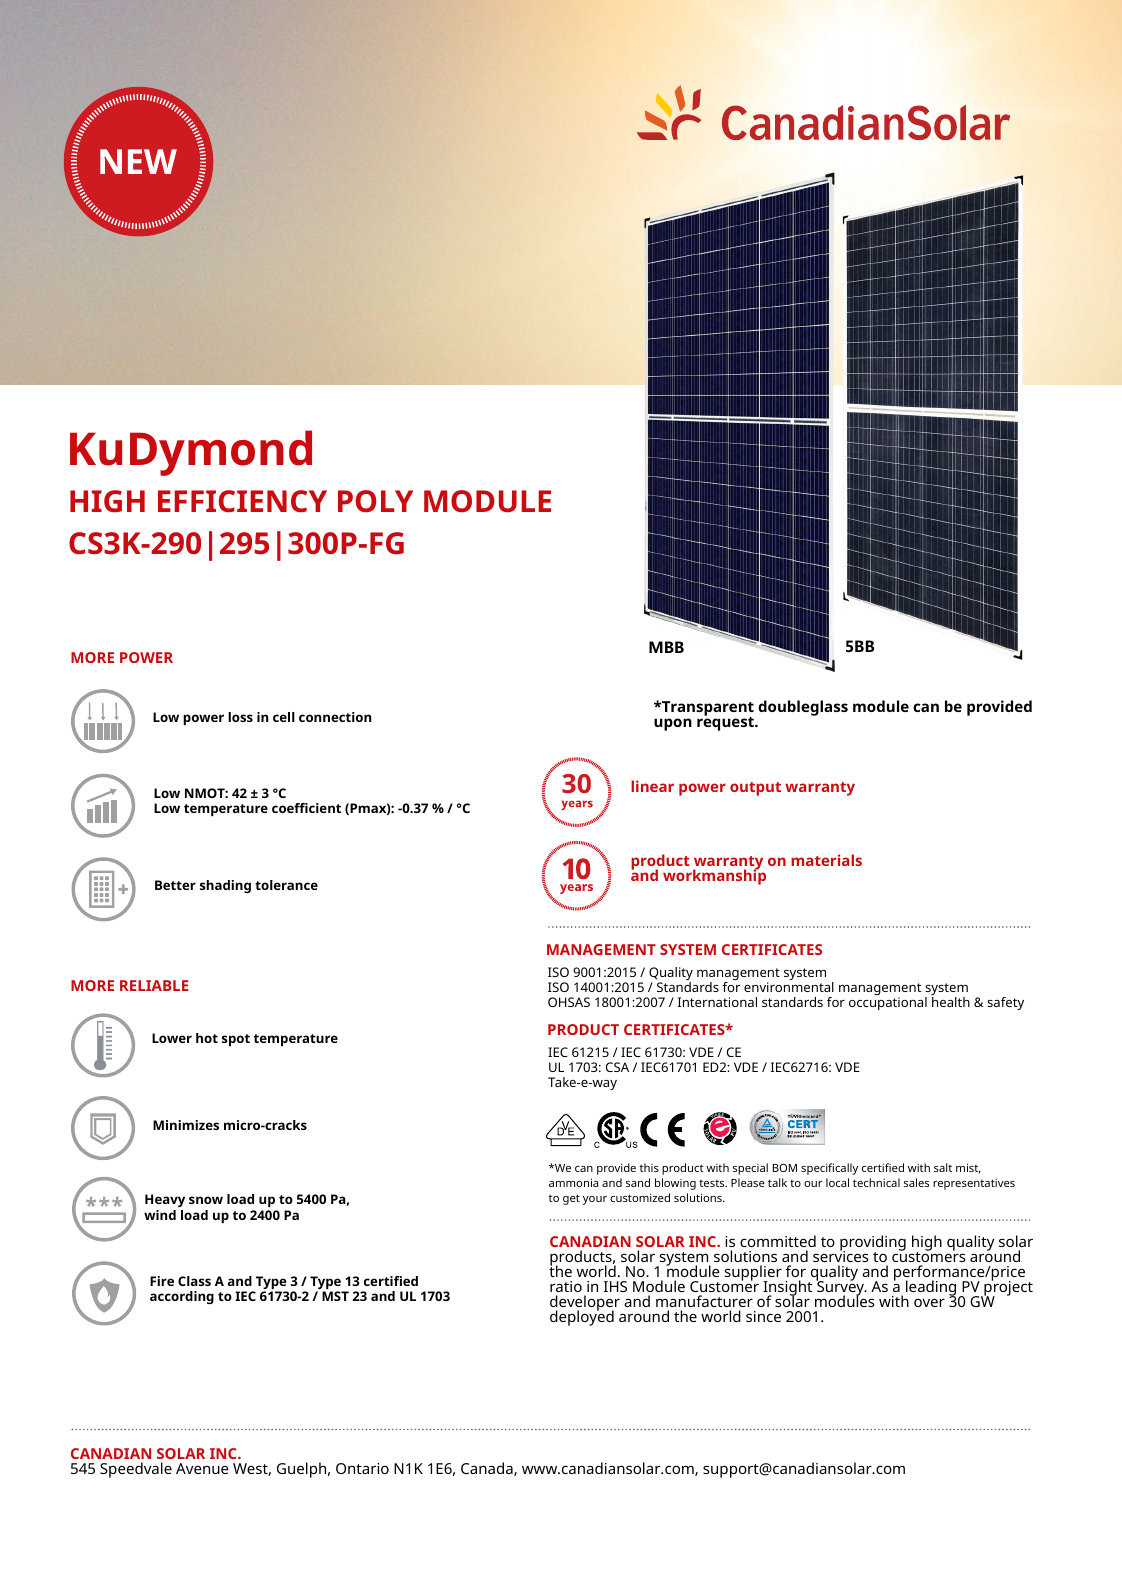  What do you see at coordinates (375, 501) in the screenshot?
I see `POLY` at bounding box center [375, 501].
